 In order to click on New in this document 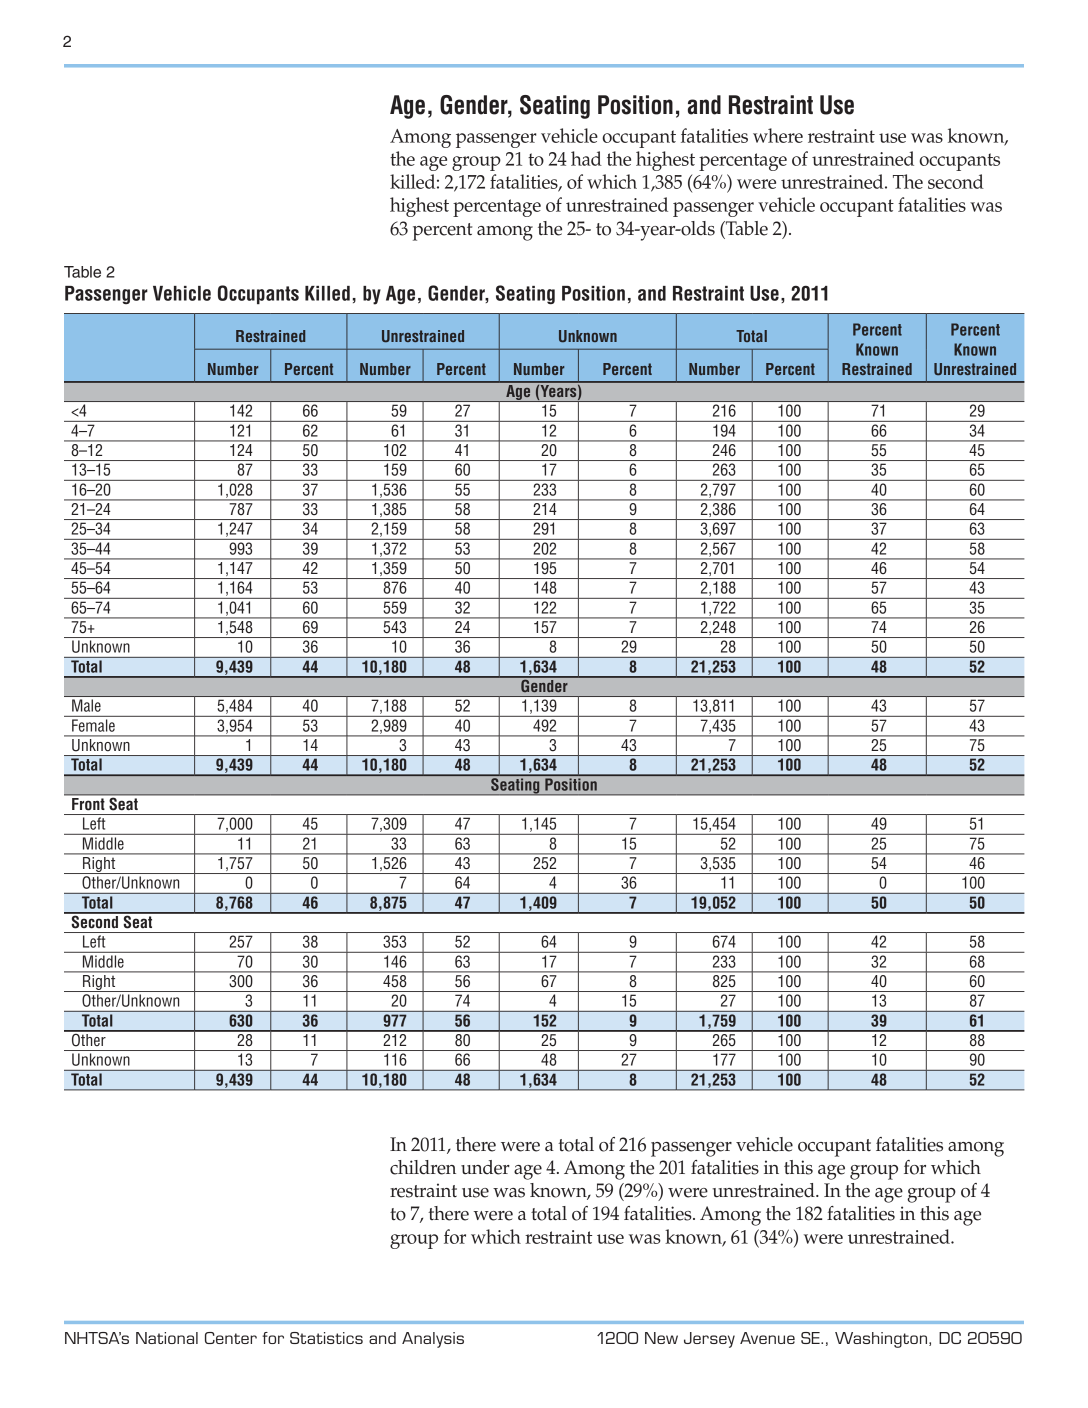, I will do `click(661, 1338)`.
